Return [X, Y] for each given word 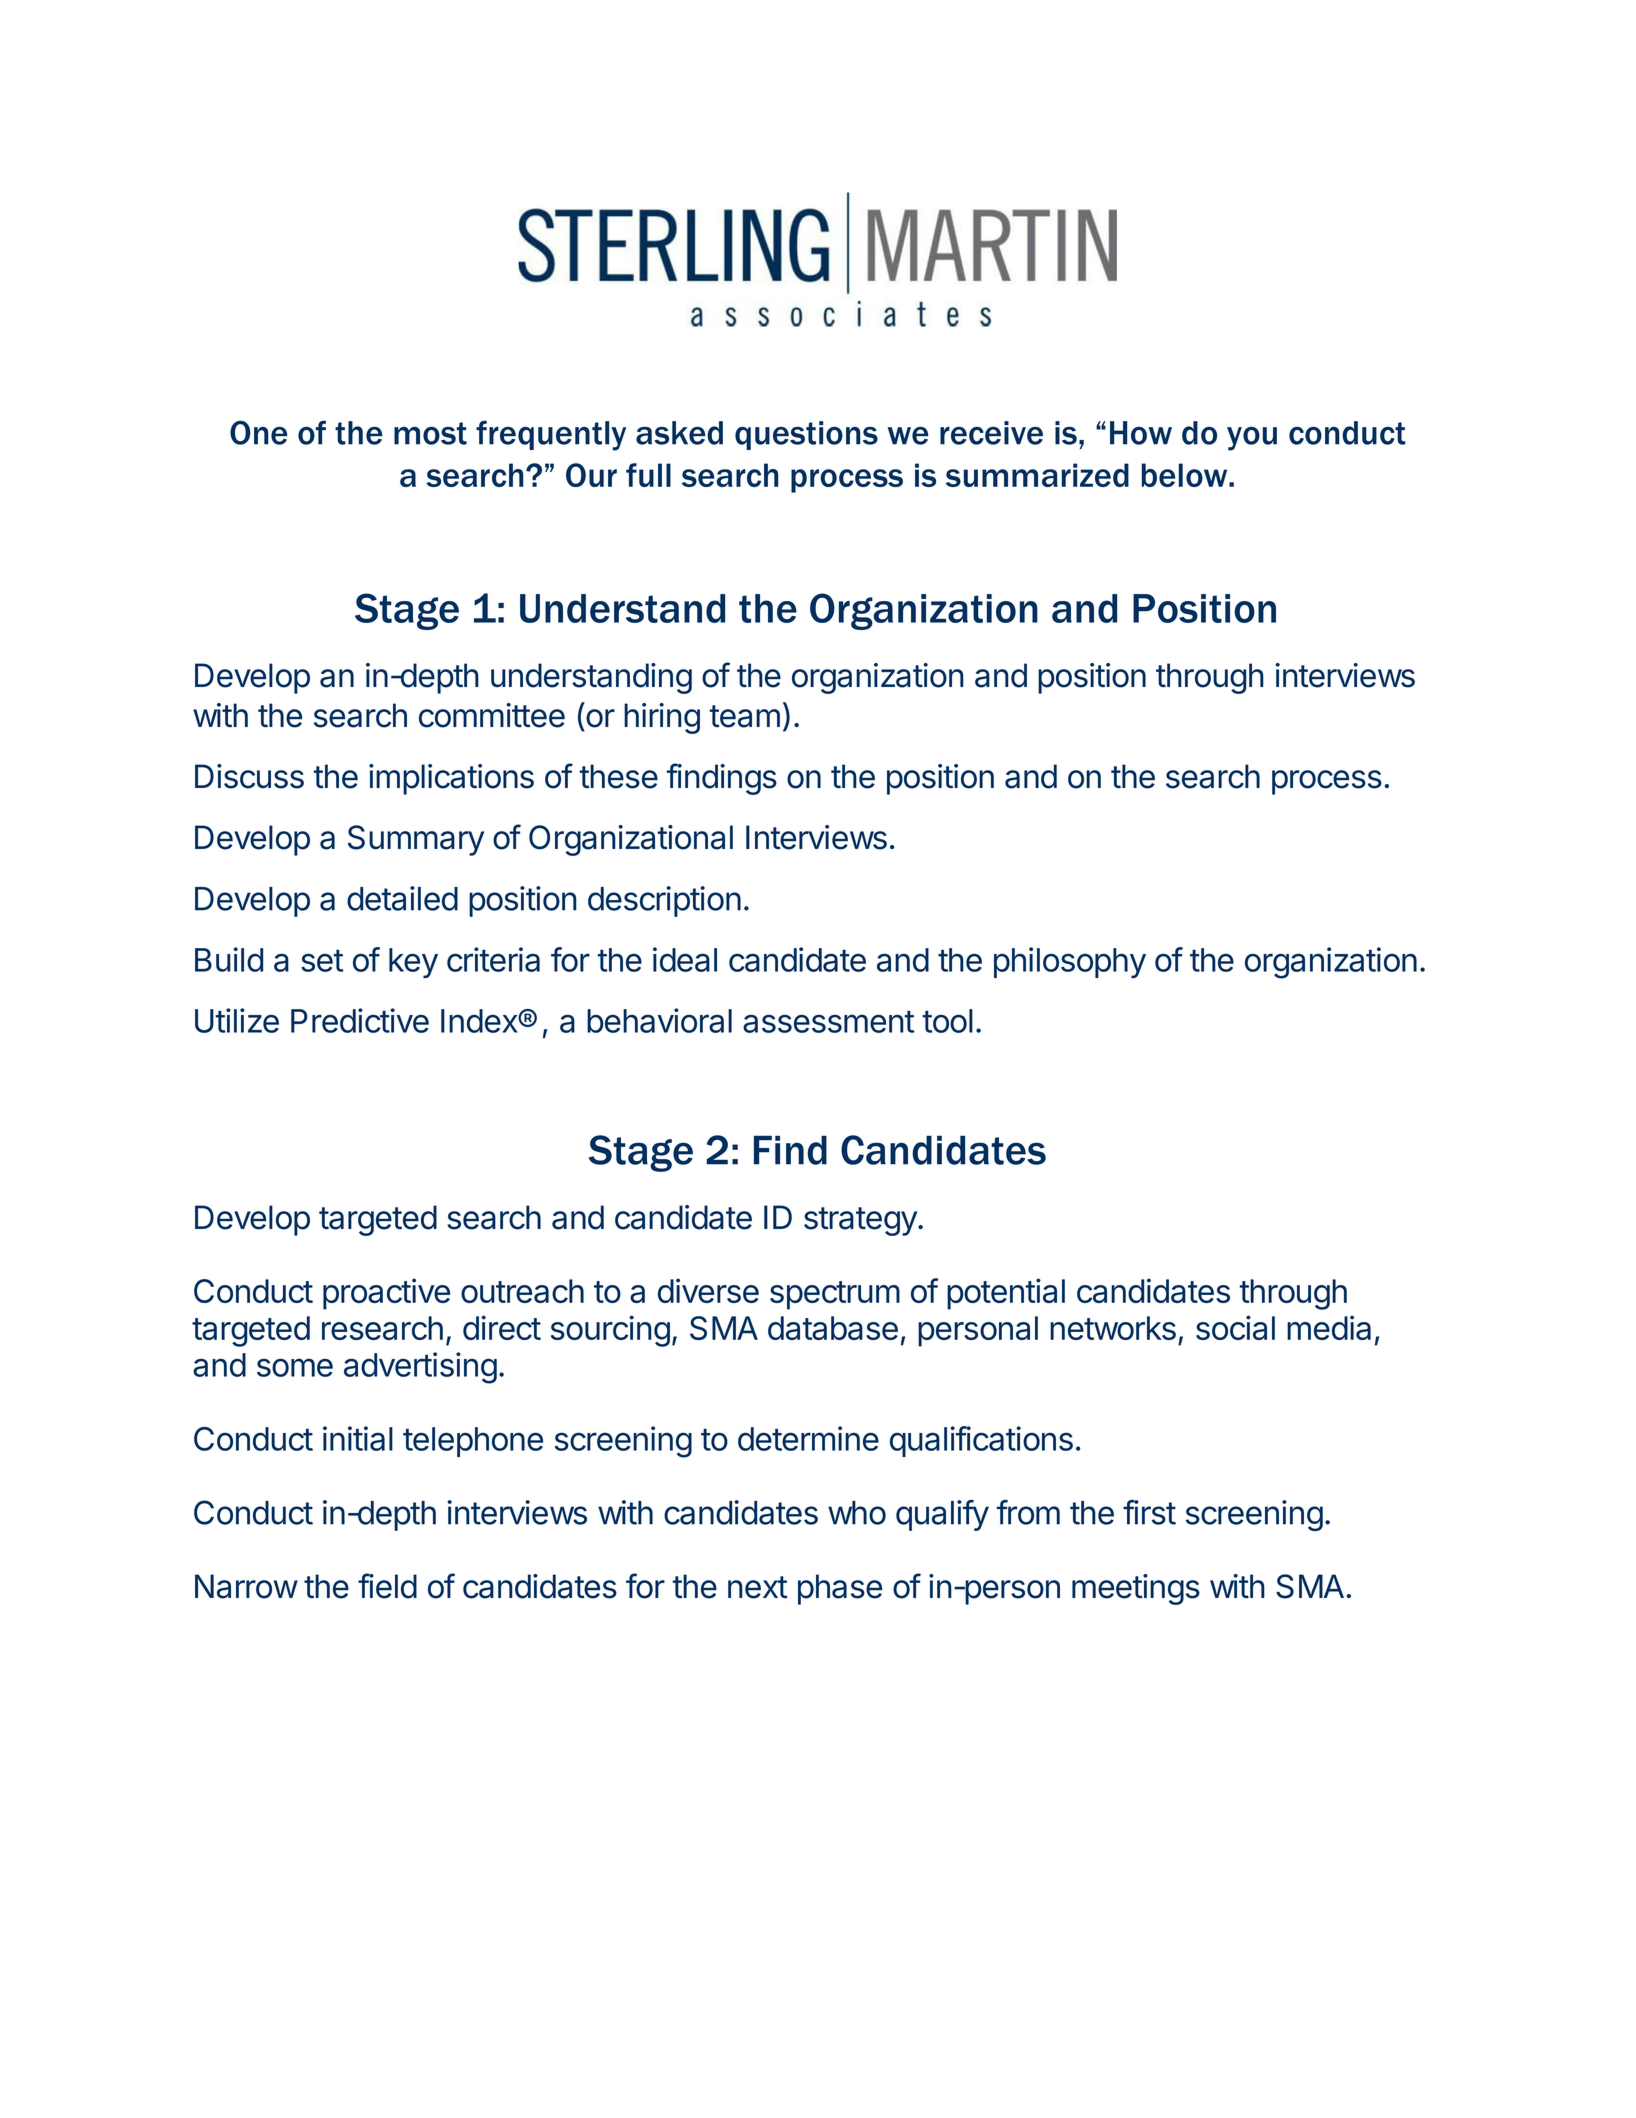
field [387, 1586]
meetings [1136, 1589]
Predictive [360, 1020]
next [758, 1587]
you [1252, 439]
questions [806, 435]
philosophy [1070, 962]
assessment [828, 1022]
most [430, 433]
